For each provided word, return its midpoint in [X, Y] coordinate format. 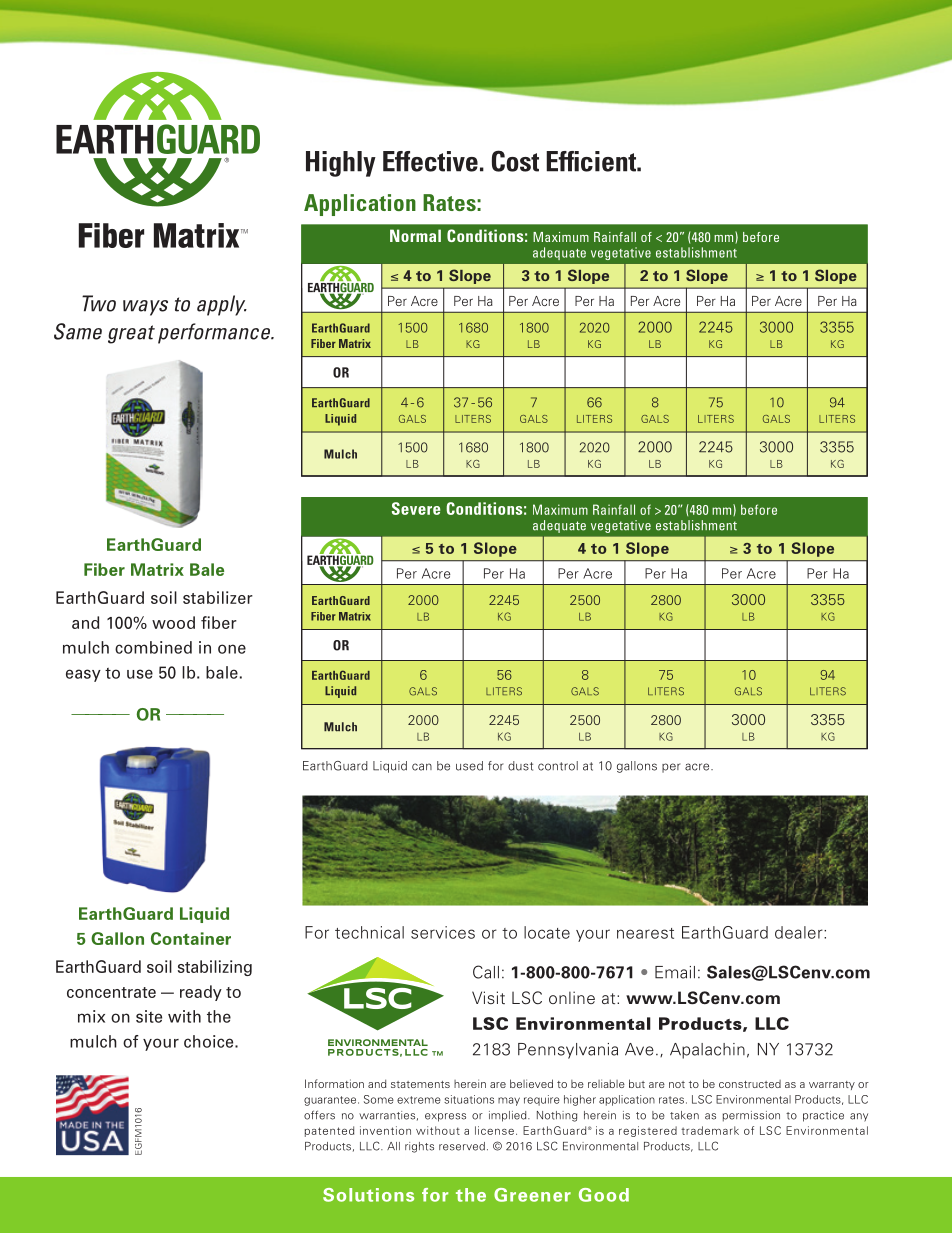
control [558, 766]
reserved [462, 1146]
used [469, 766]
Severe [416, 508]
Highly [341, 164]
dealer [800, 932]
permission [751, 1116]
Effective [430, 161]
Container [191, 938]
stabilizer [218, 597]
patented [329, 1131]
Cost [515, 161]
